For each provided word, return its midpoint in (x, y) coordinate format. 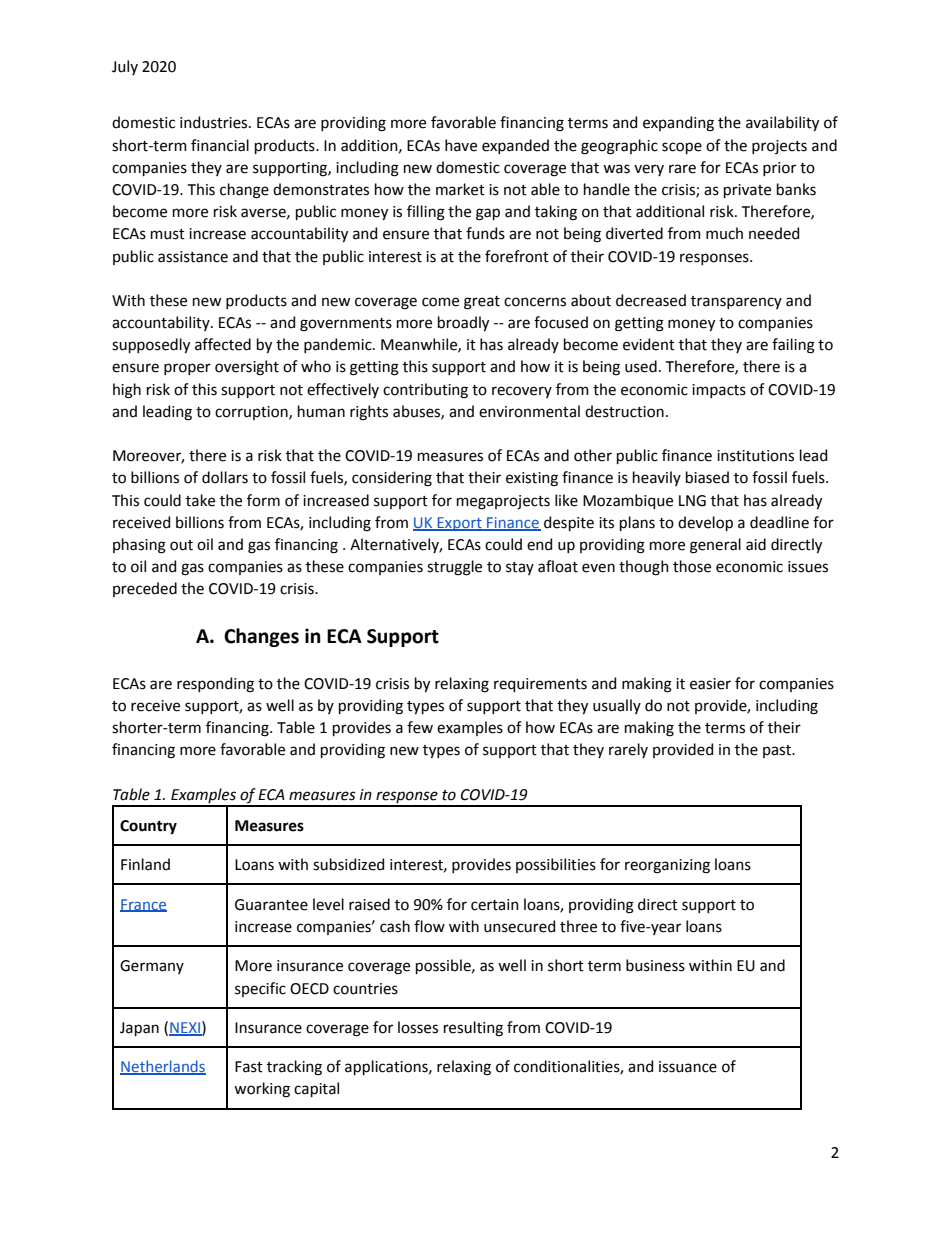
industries (215, 122)
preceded (145, 589)
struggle (454, 568)
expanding (678, 124)
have (461, 145)
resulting (473, 1029)
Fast (249, 1067)
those (692, 566)
